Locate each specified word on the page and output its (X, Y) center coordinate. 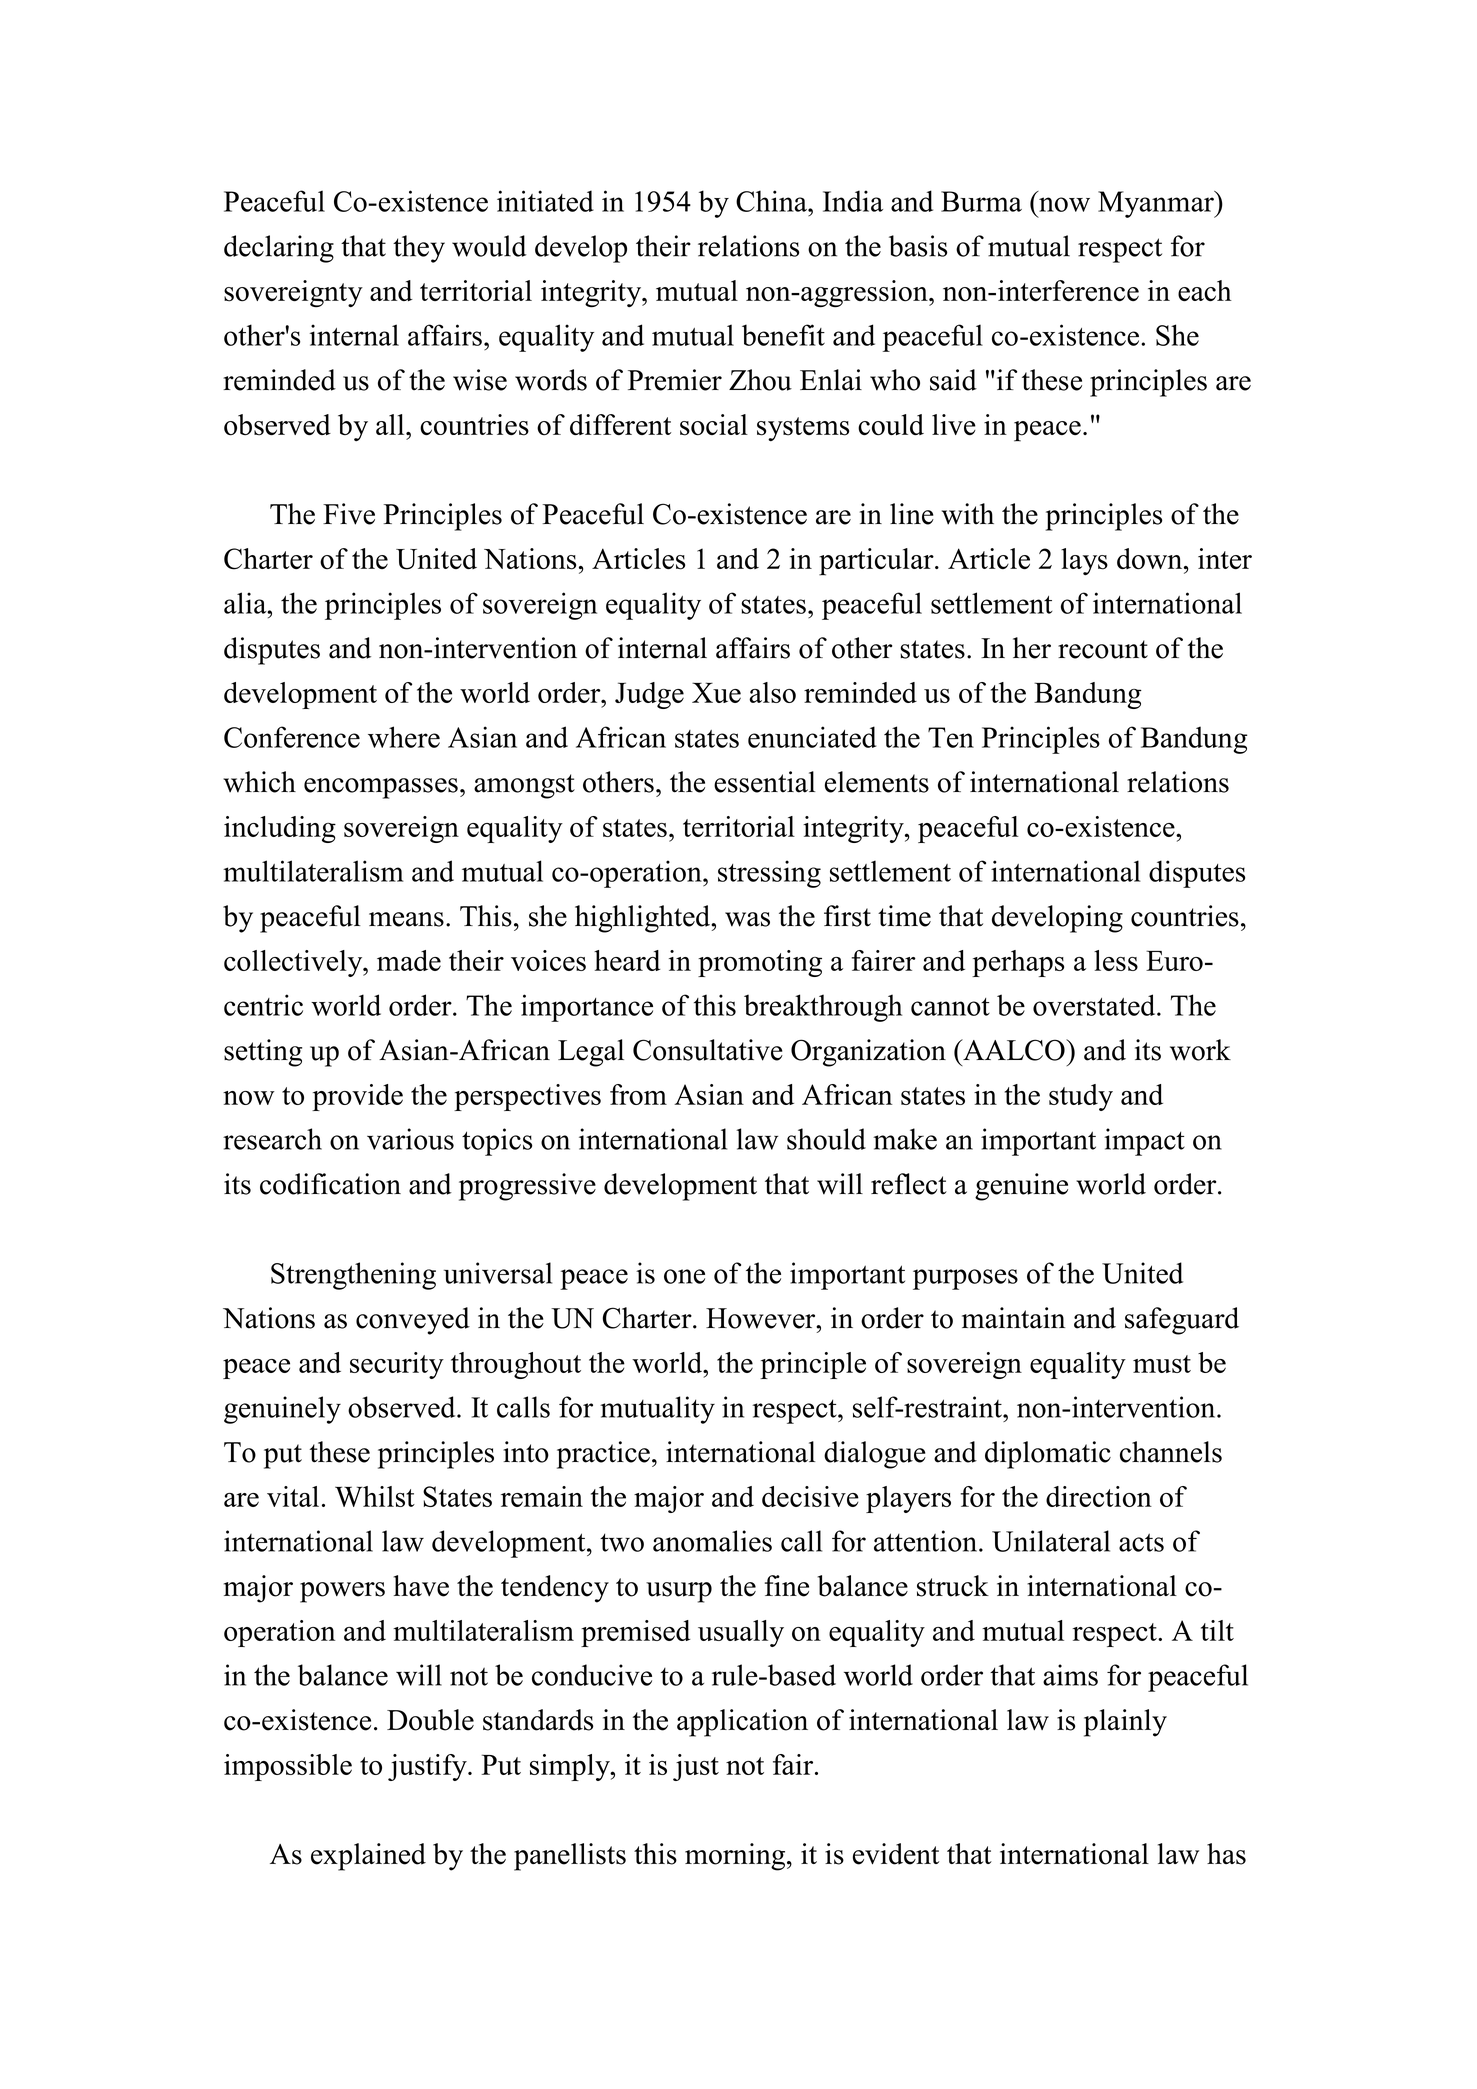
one (684, 1276)
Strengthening (353, 1276)
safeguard (1182, 1321)
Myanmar (1157, 204)
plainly (1125, 1723)
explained (368, 1857)
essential (765, 782)
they (419, 249)
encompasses (381, 788)
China (772, 201)
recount (1103, 649)
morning (736, 1857)
